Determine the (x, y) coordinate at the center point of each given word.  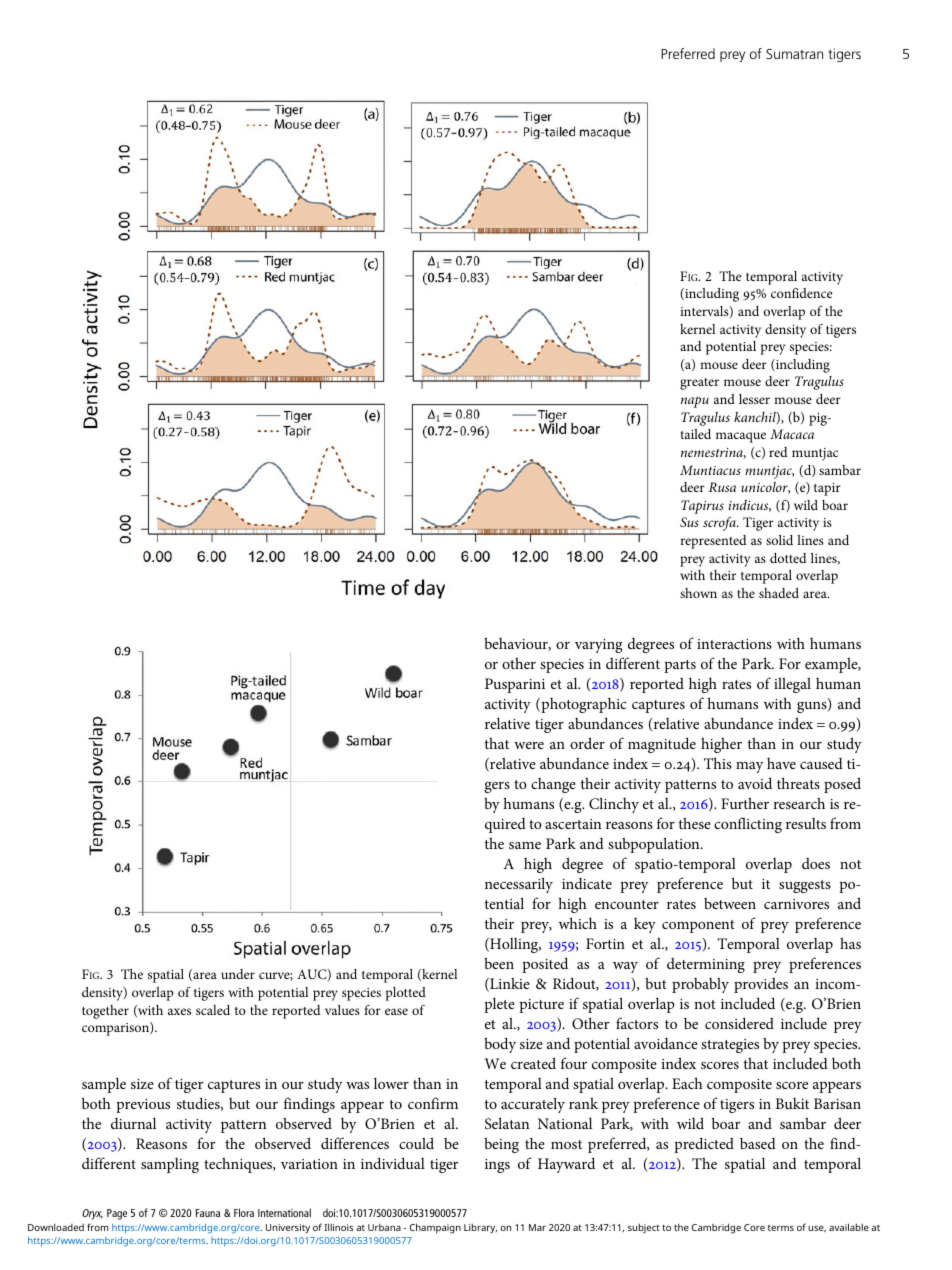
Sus (689, 522)
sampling (170, 1165)
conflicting (748, 825)
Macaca (792, 434)
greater (699, 384)
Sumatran (794, 54)
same (525, 845)
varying (598, 646)
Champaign (435, 1228)
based (758, 1143)
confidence (801, 293)
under (238, 974)
